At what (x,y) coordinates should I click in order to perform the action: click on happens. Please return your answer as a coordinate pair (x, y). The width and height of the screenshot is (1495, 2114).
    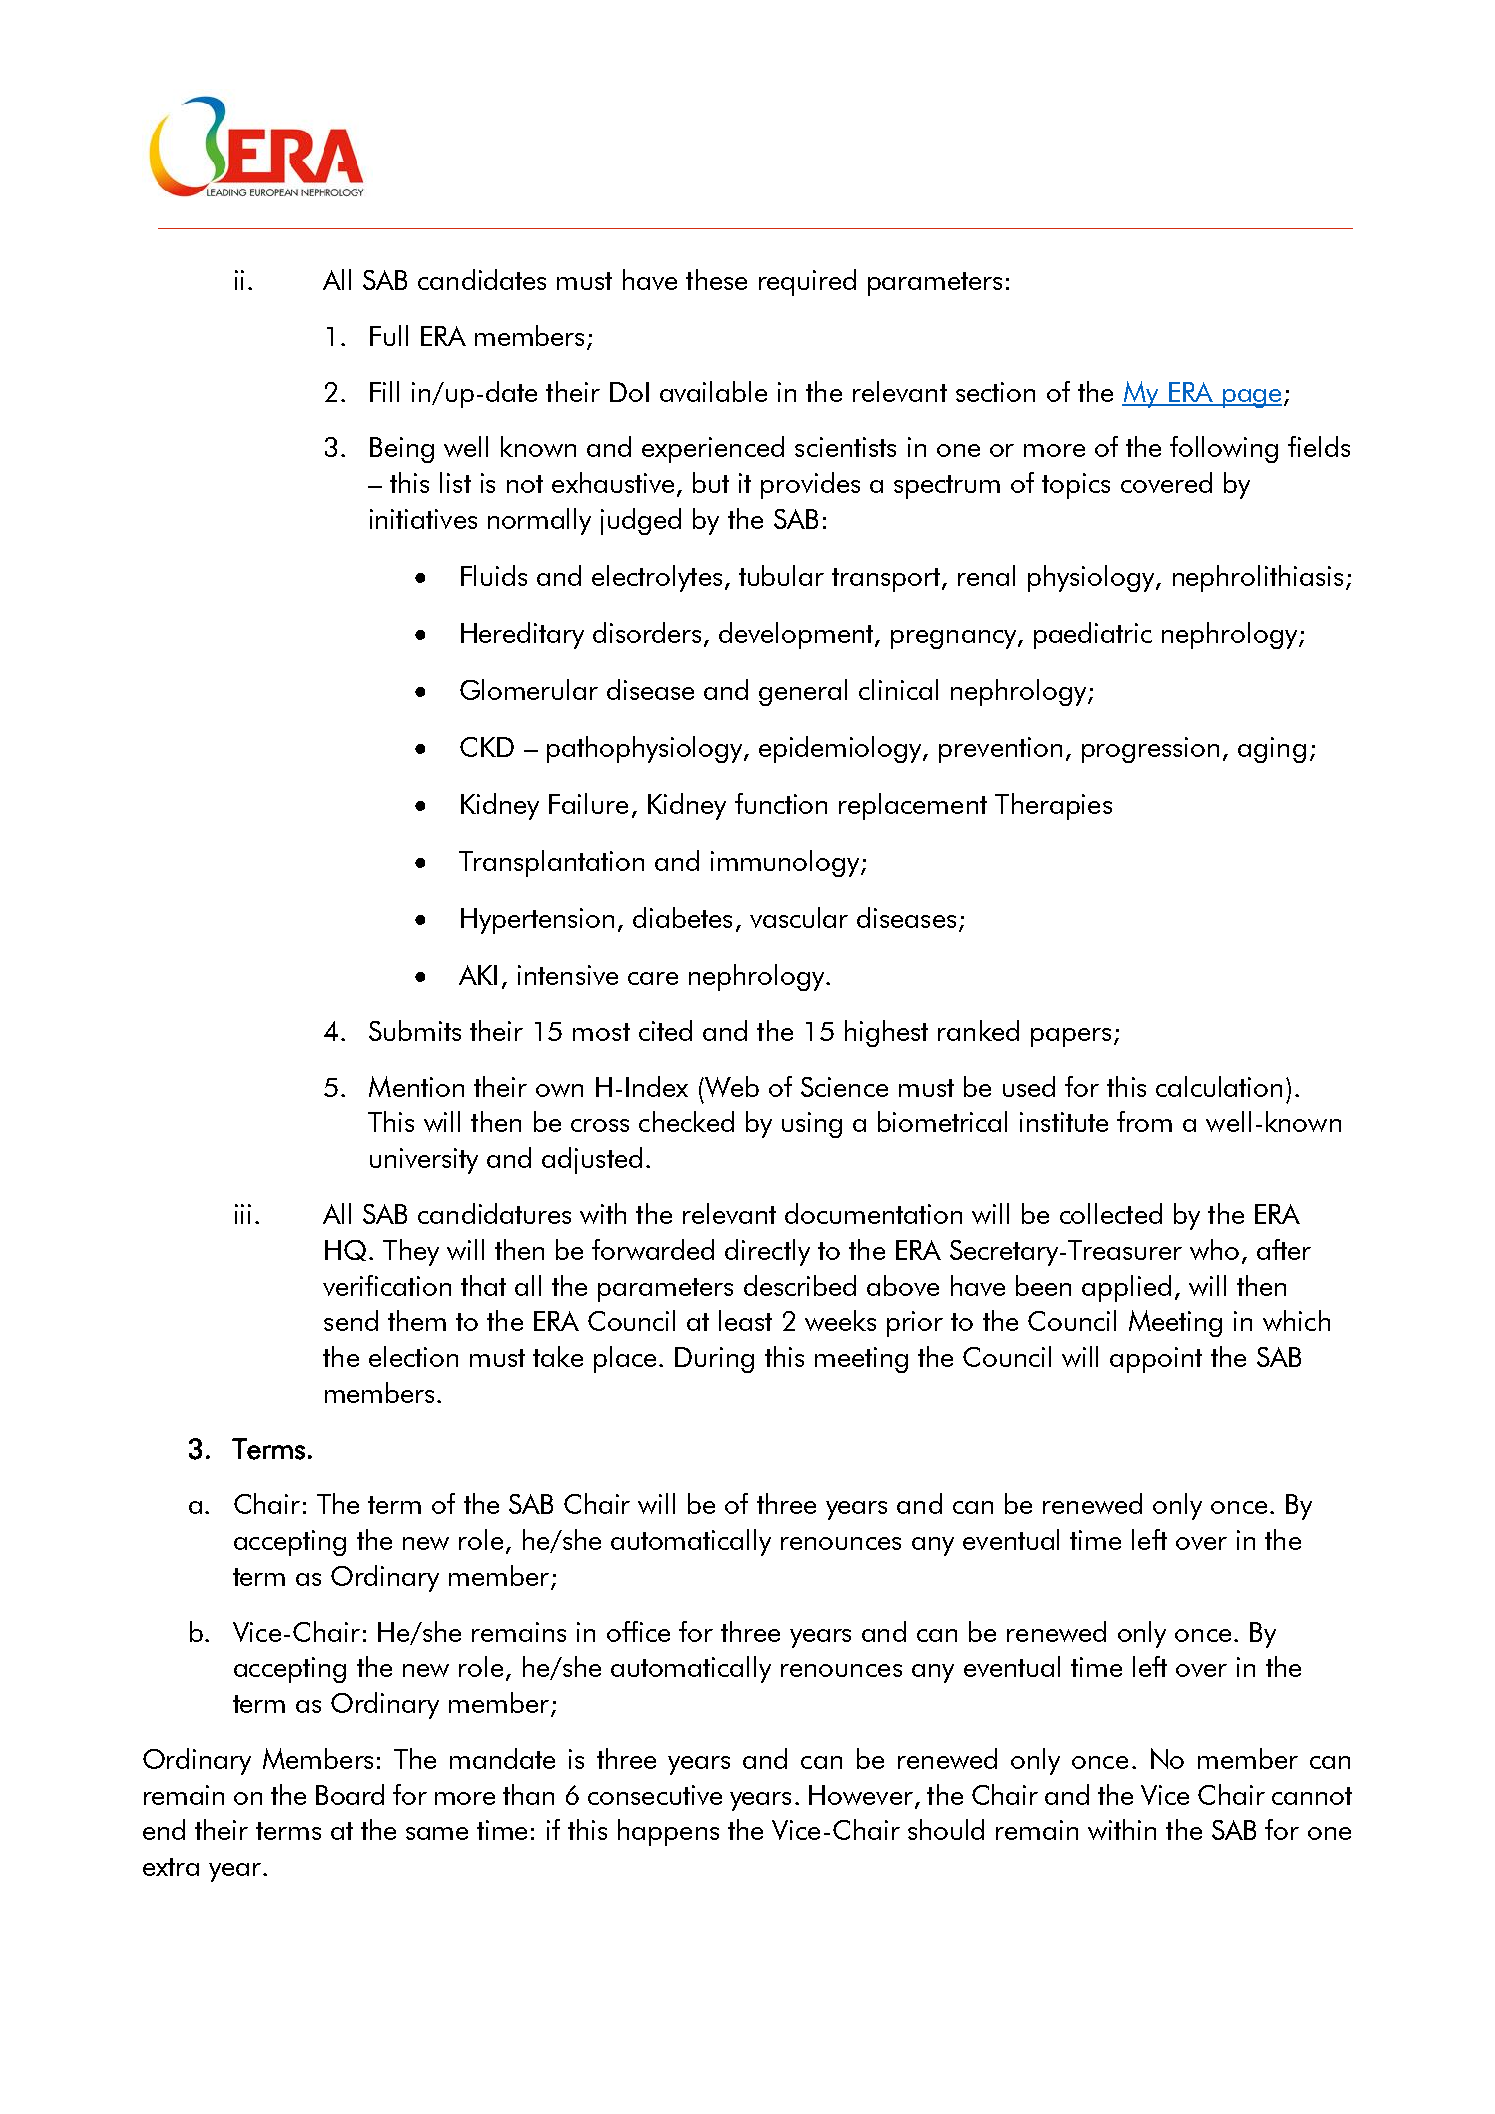
    Looking at the image, I should click on (668, 1832).
